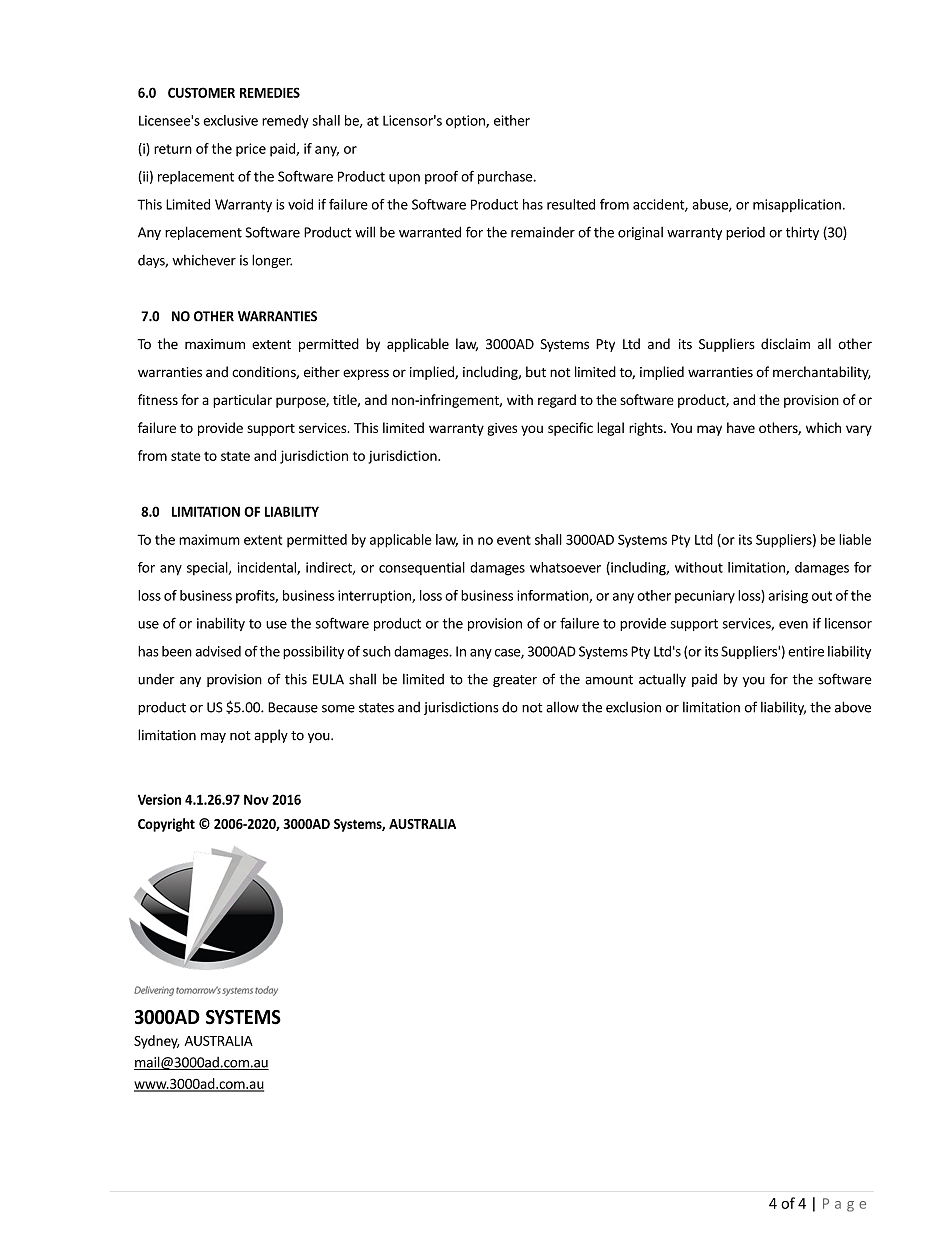  Describe the element at coordinates (231, 120) in the screenshot. I see `exclusive` at that location.
